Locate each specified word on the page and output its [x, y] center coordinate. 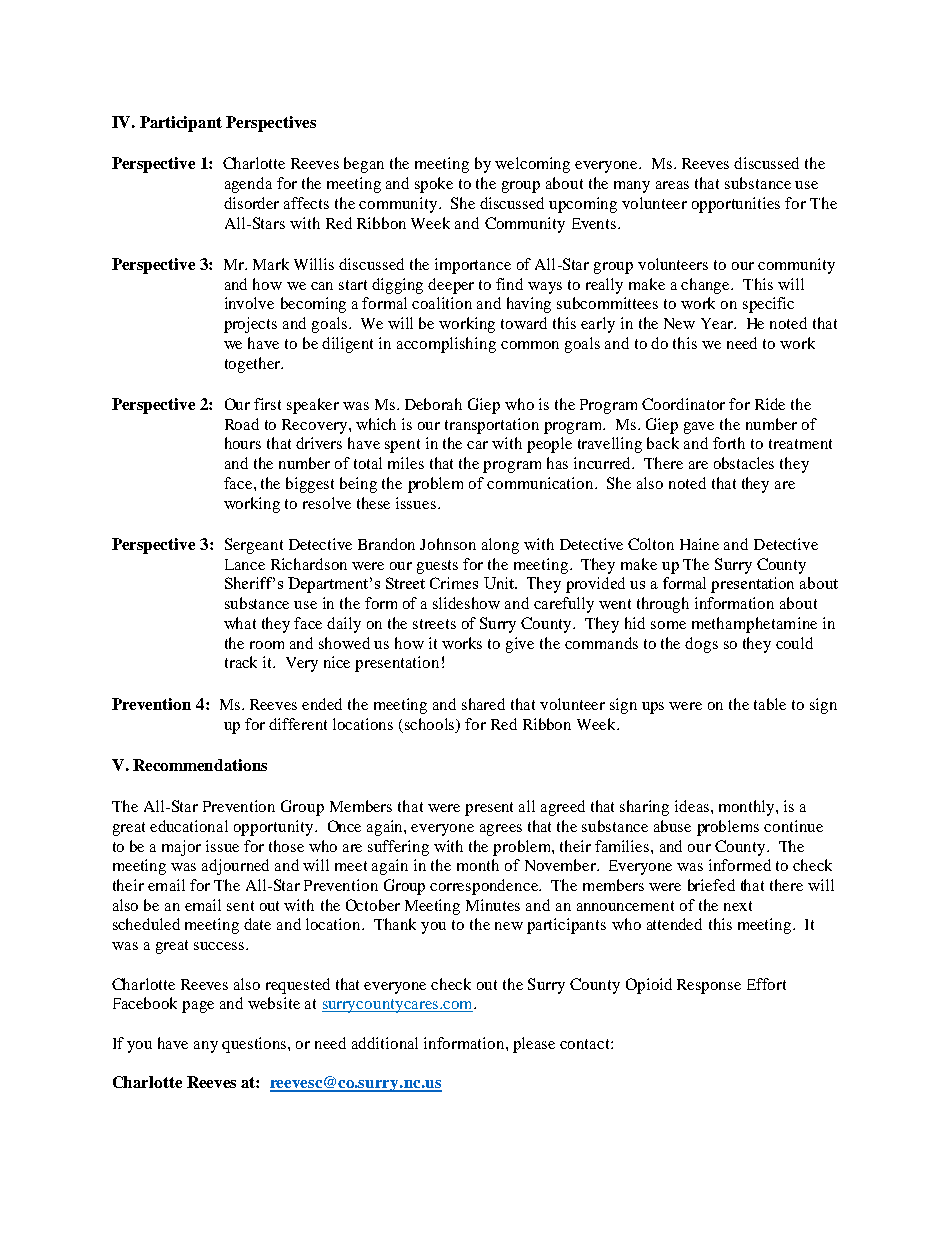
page [198, 1007]
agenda [248, 185]
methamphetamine [754, 625]
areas [672, 185]
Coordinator [683, 404]
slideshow [466, 603]
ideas [693, 806]
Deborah [433, 404]
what [240, 623]
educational [189, 826]
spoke [434, 185]
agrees [501, 830]
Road [242, 424]
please [534, 1045]
